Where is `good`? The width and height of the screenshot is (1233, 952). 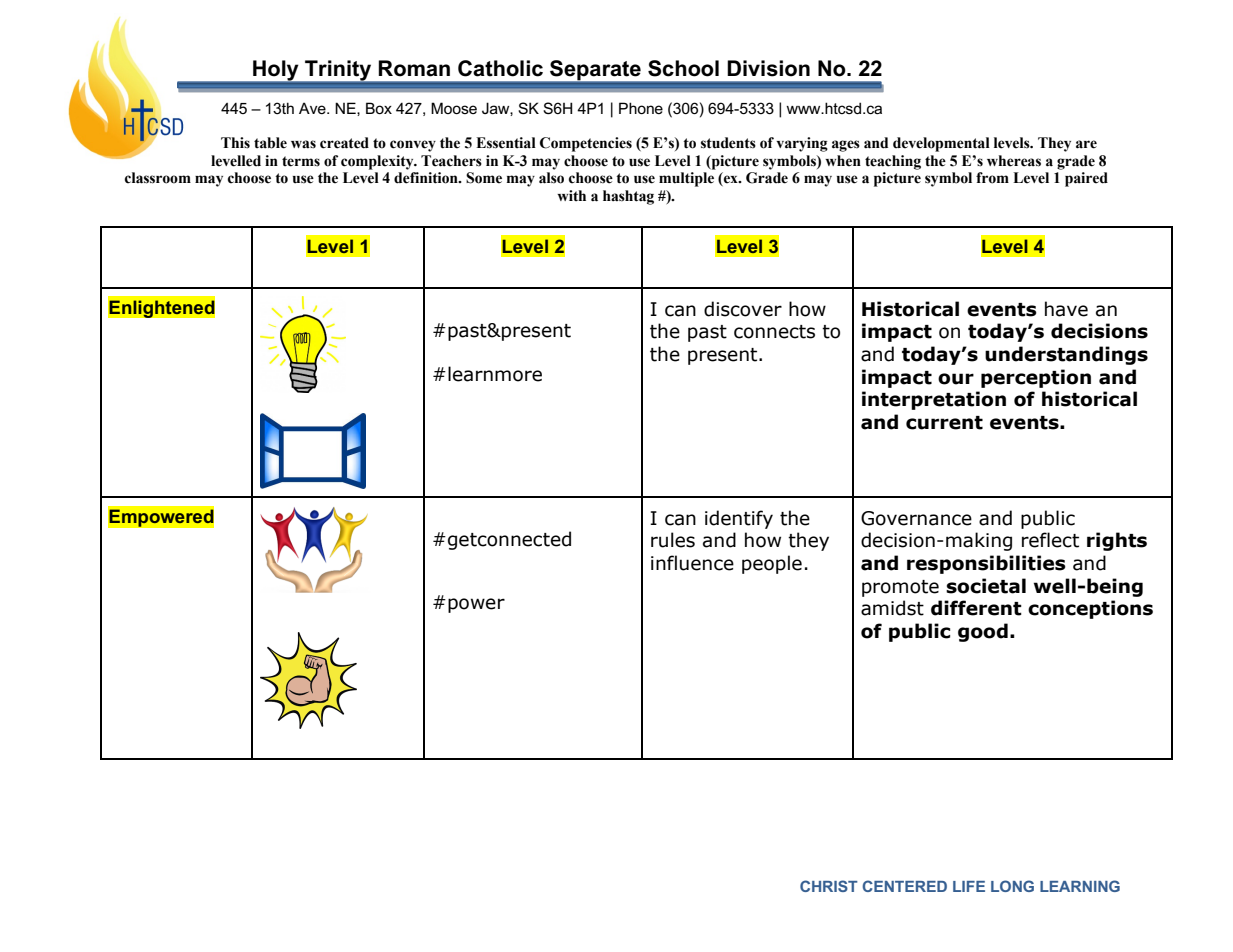 good is located at coordinates (983, 632).
